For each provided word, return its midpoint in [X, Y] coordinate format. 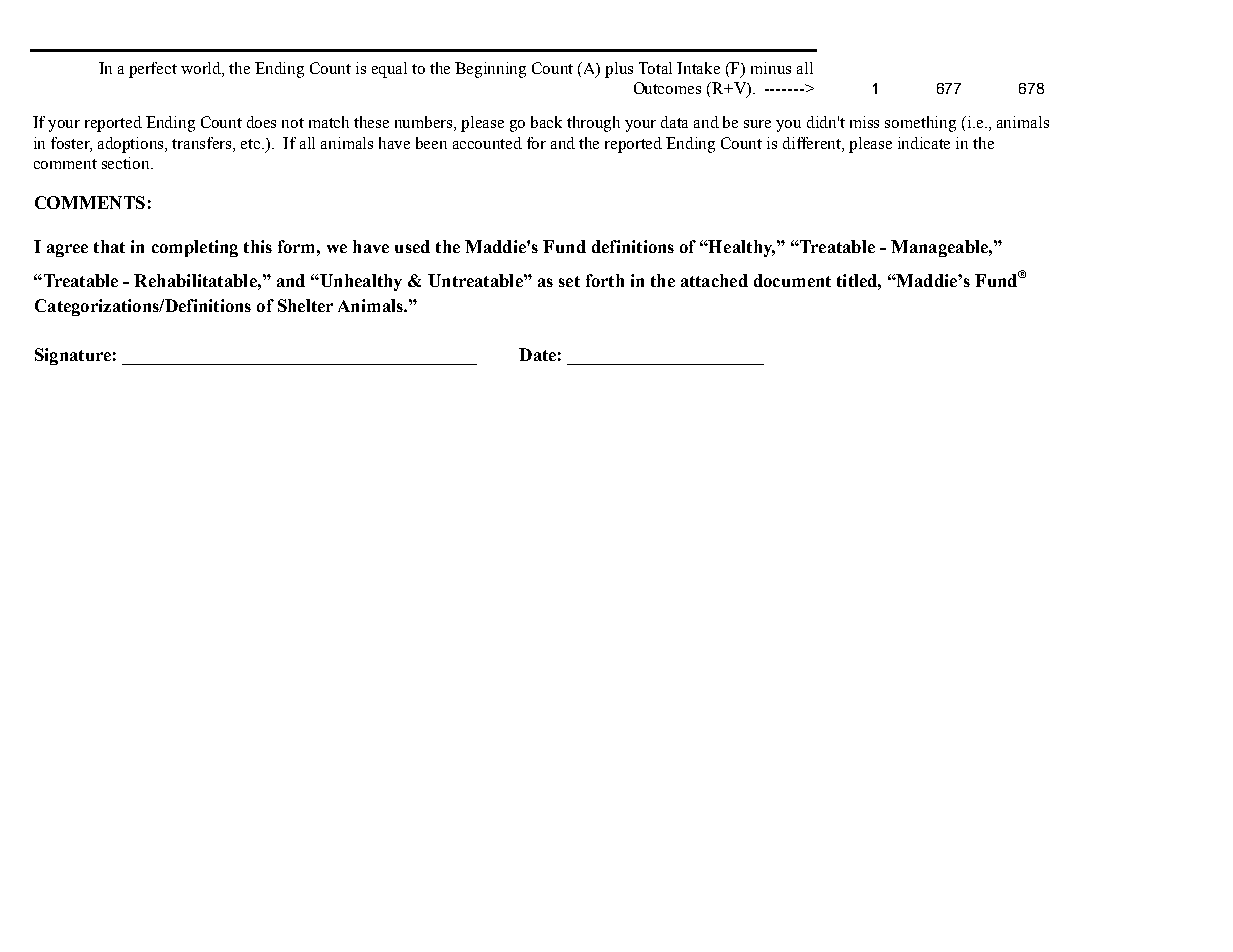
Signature [73, 356]
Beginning [490, 70]
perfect [153, 70]
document [792, 280]
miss [864, 122]
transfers [203, 143]
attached [714, 280]
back [546, 122]
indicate [924, 143]
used [412, 246]
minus [771, 68]
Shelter [305, 305]
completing [195, 248]
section [127, 163]
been [431, 143]
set [569, 281]
